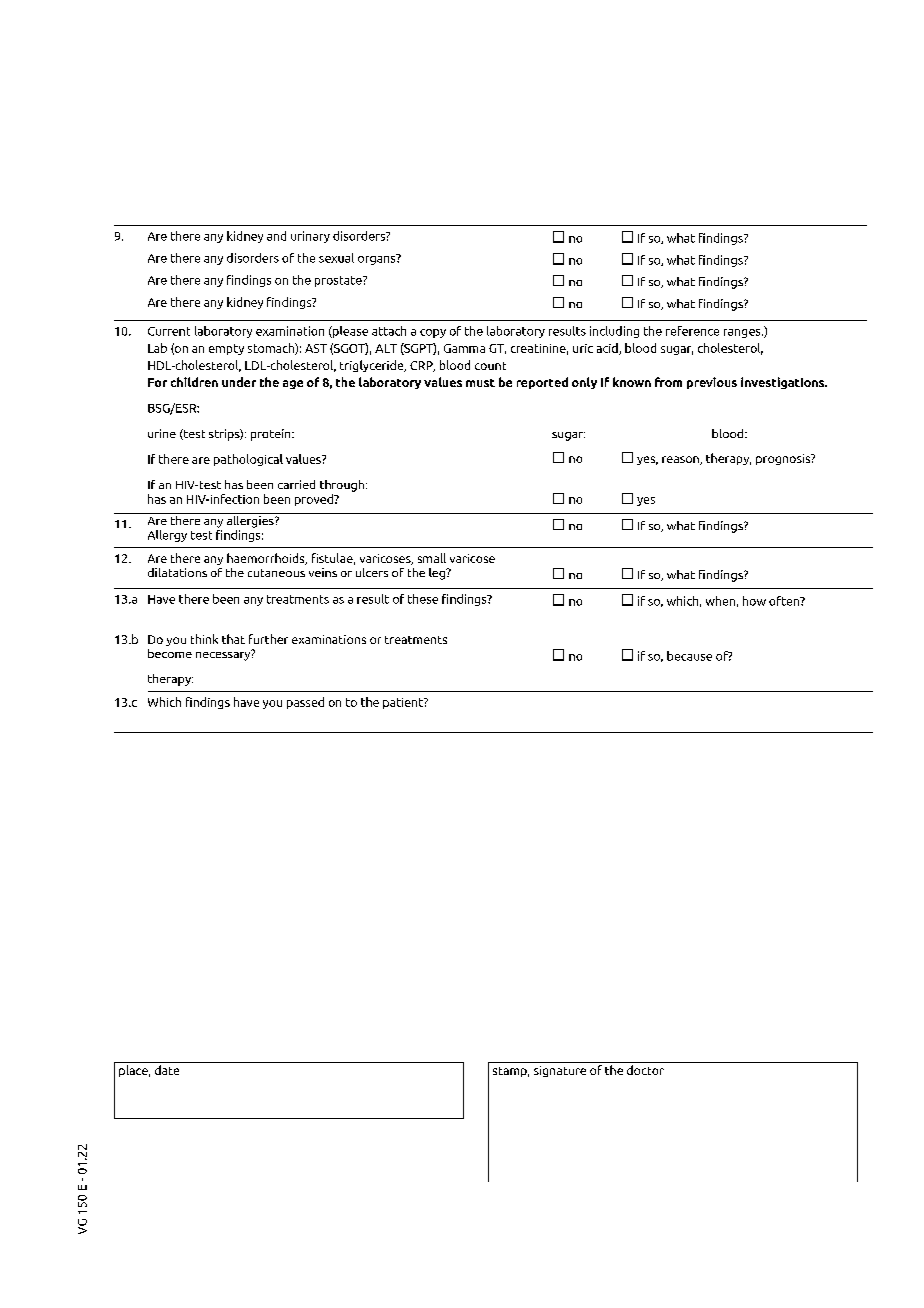  Describe the element at coordinates (378, 259) in the page. I see `organs` at that location.
